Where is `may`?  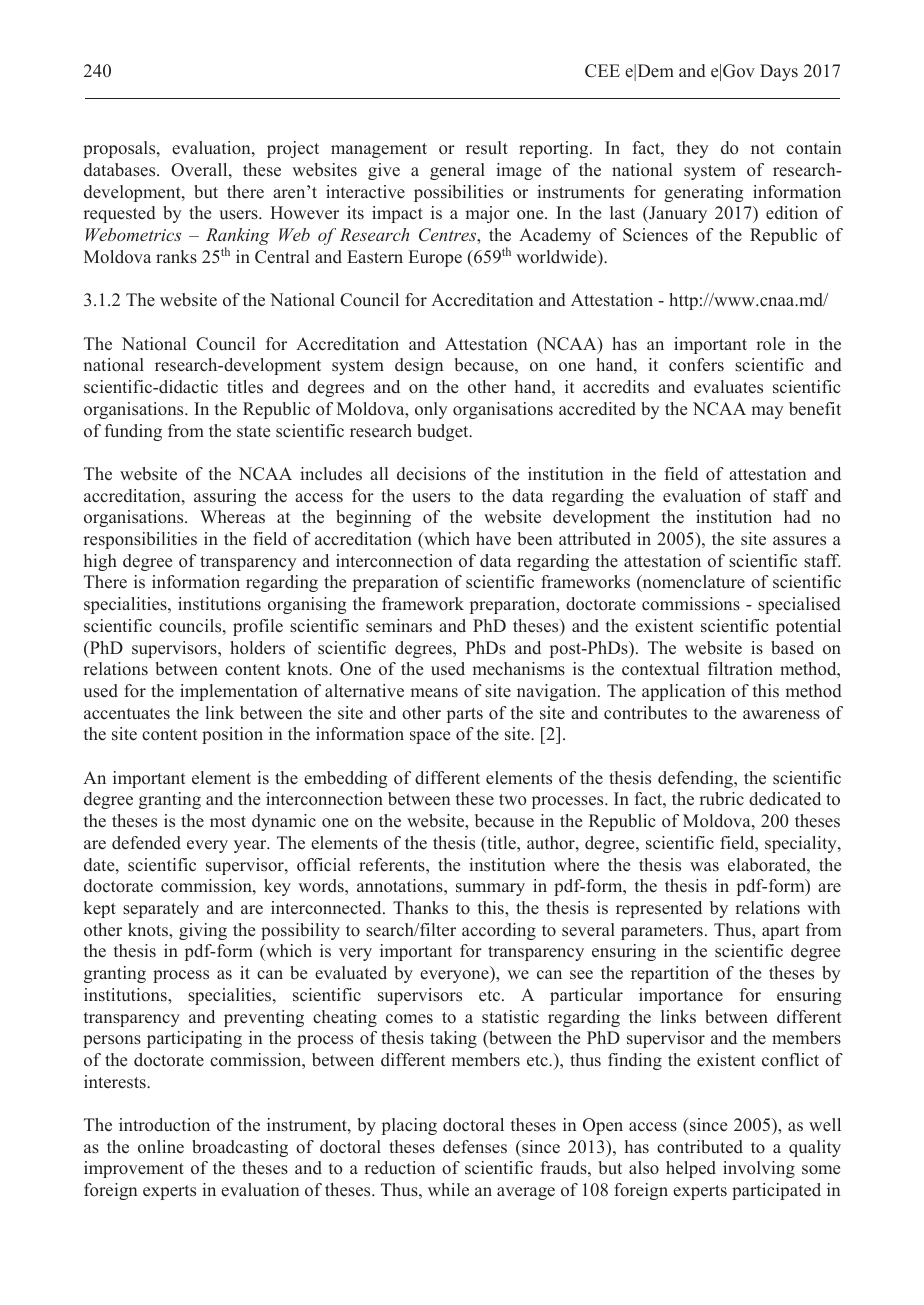
may is located at coordinates (767, 412).
